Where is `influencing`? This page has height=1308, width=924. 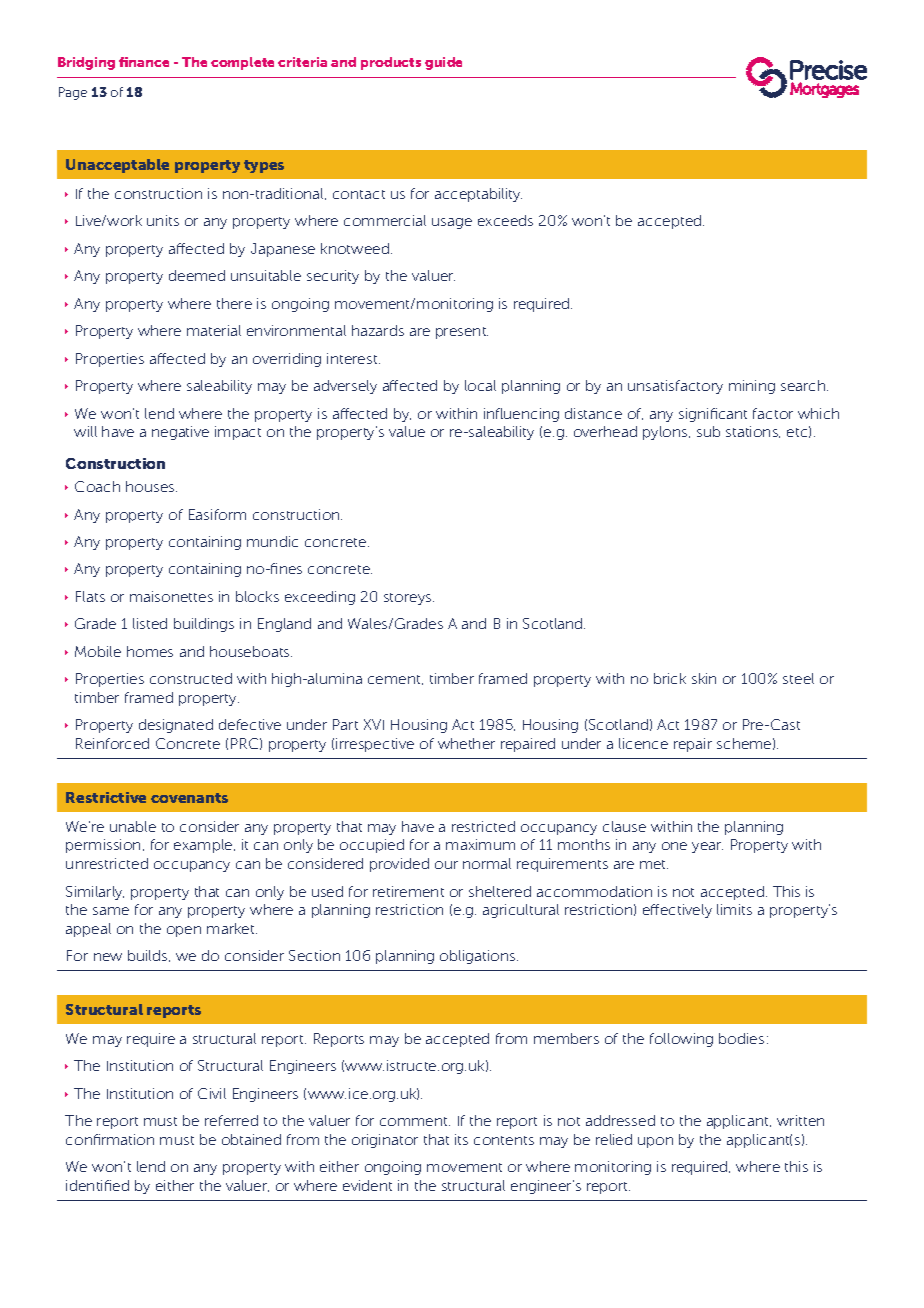
influencing is located at coordinates (521, 415).
